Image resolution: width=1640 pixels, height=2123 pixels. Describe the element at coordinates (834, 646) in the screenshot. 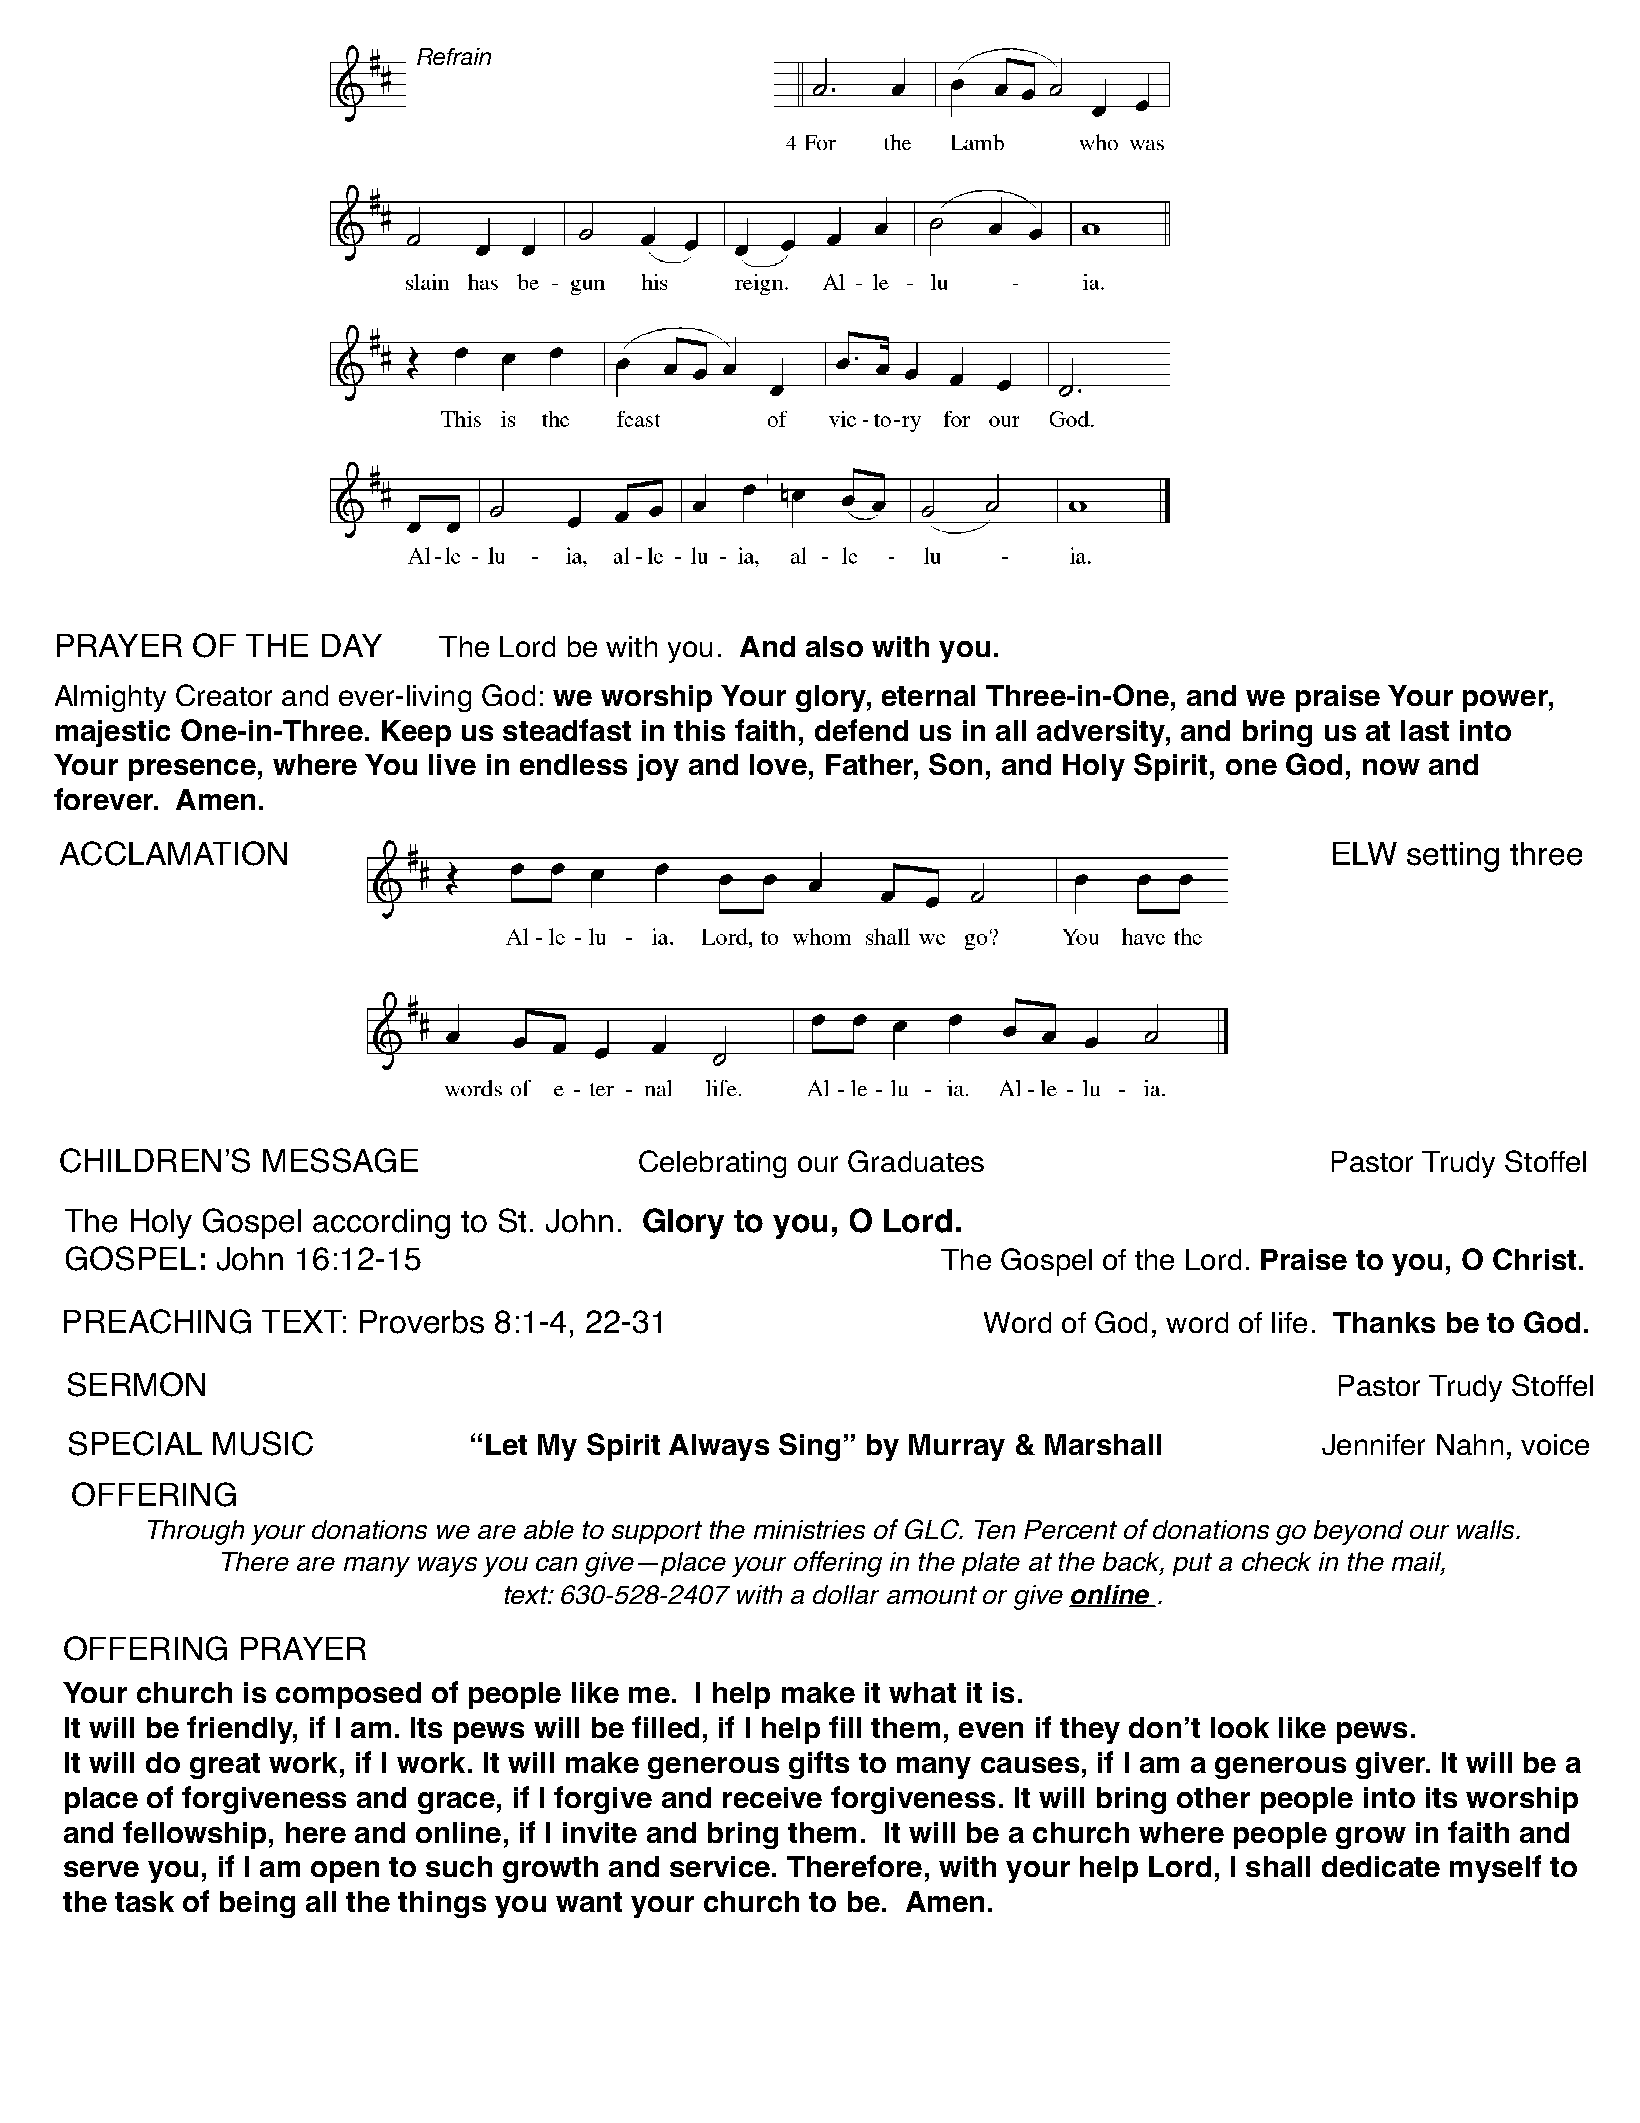

I see `also` at that location.
